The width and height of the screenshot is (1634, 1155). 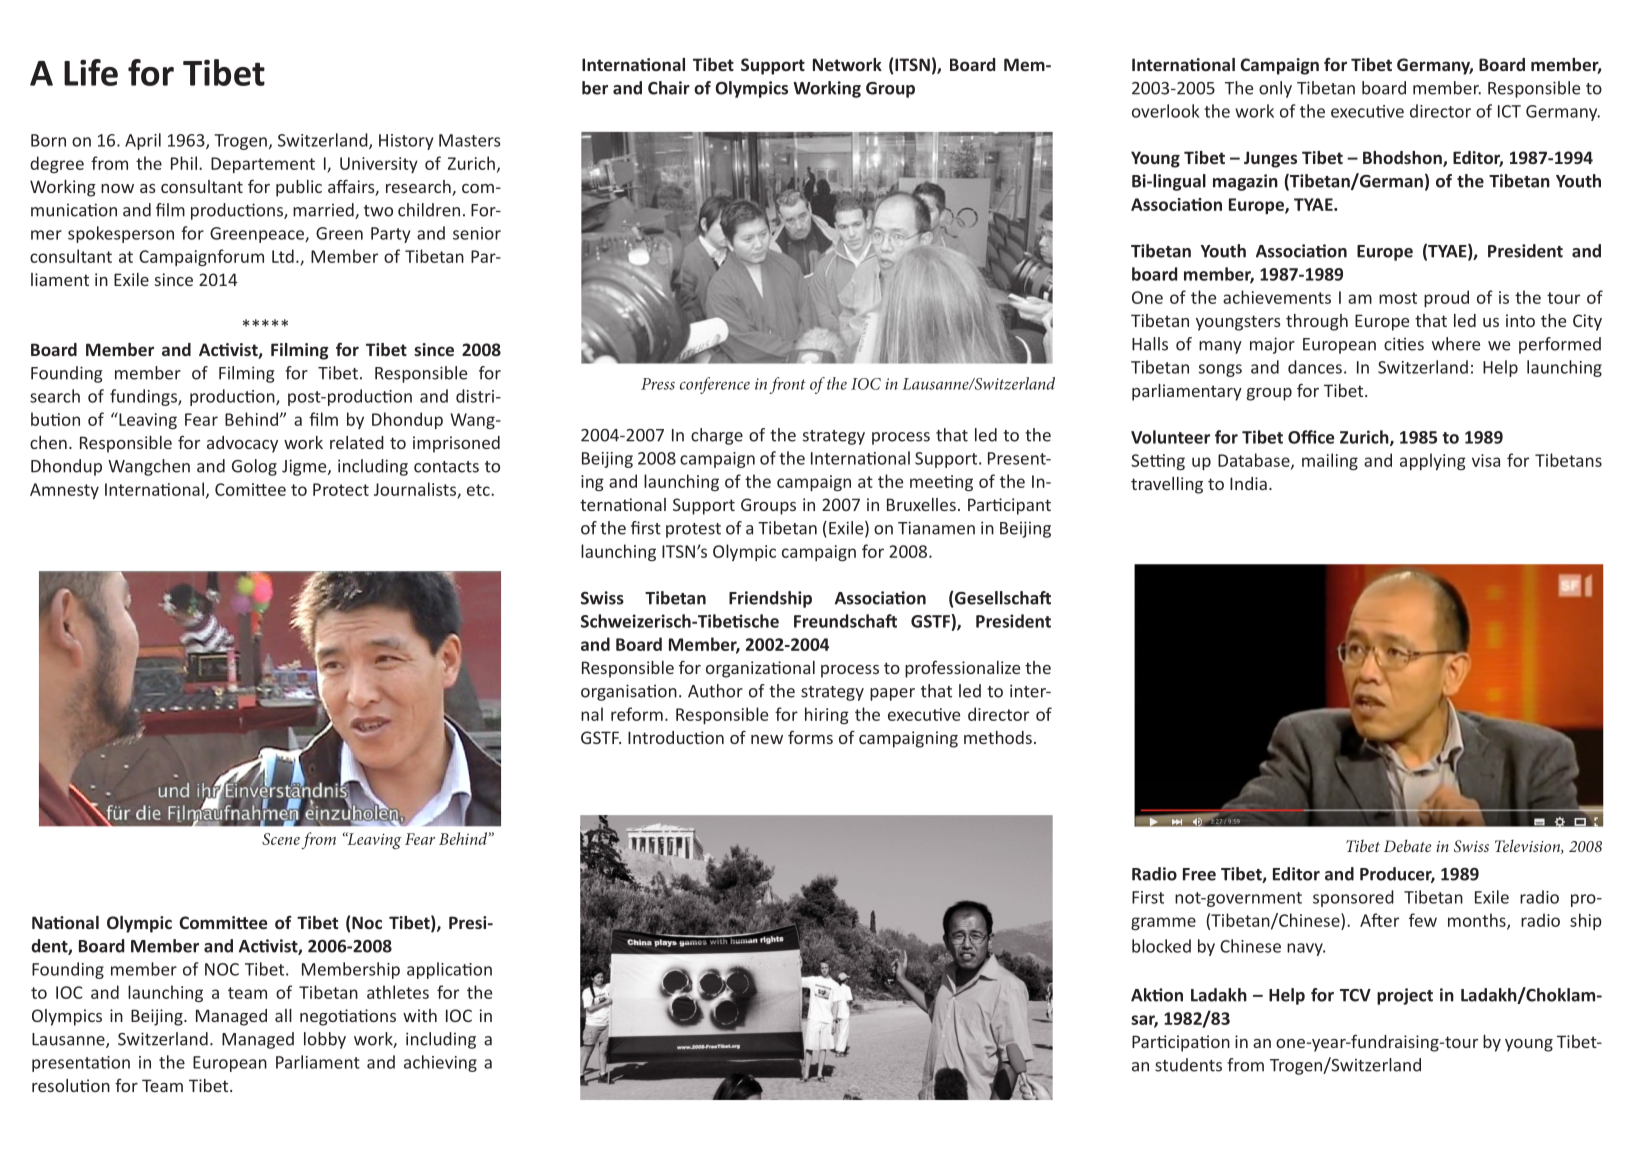 I want to click on forms, so click(x=810, y=737).
